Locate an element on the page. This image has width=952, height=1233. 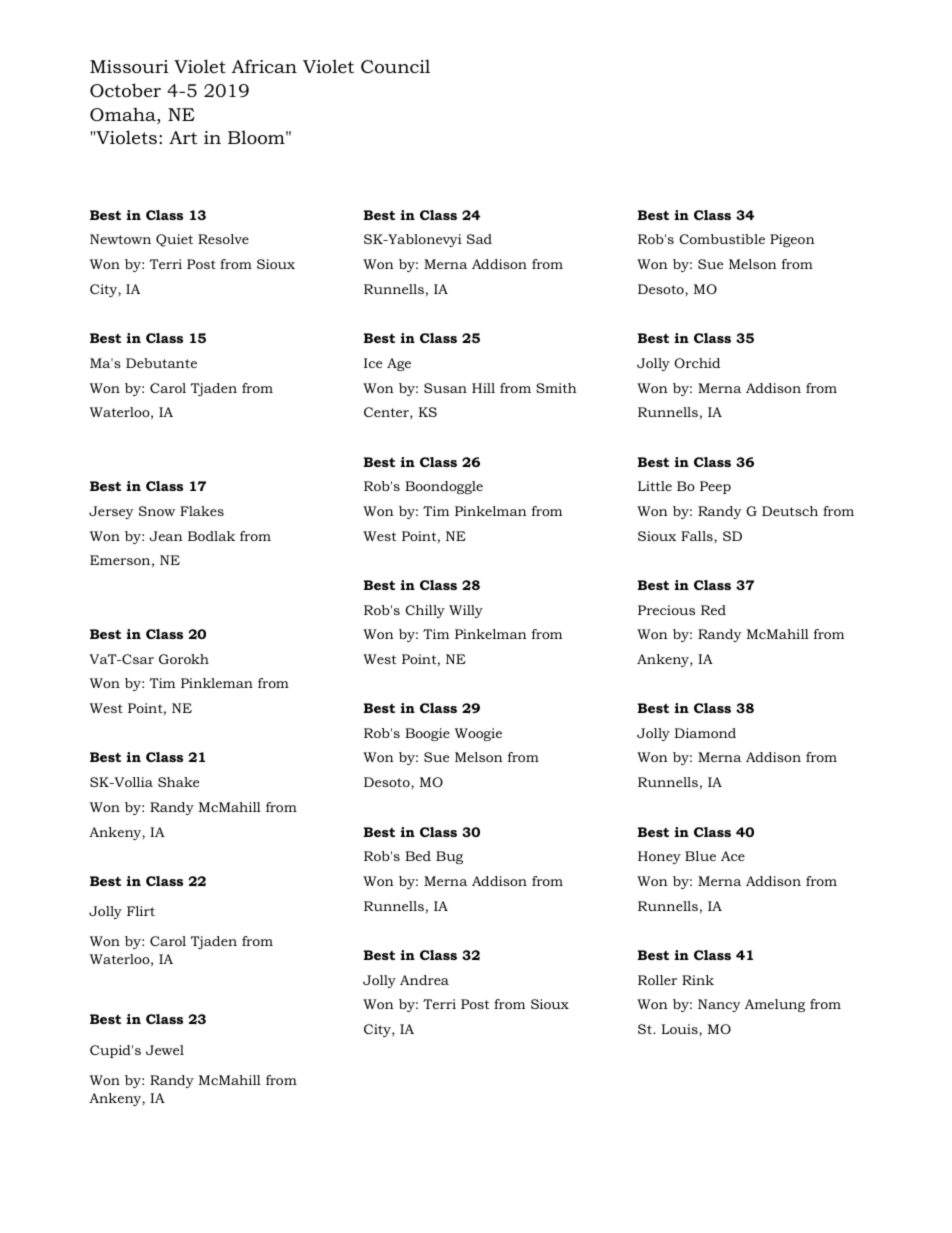
Art is located at coordinates (183, 137).
